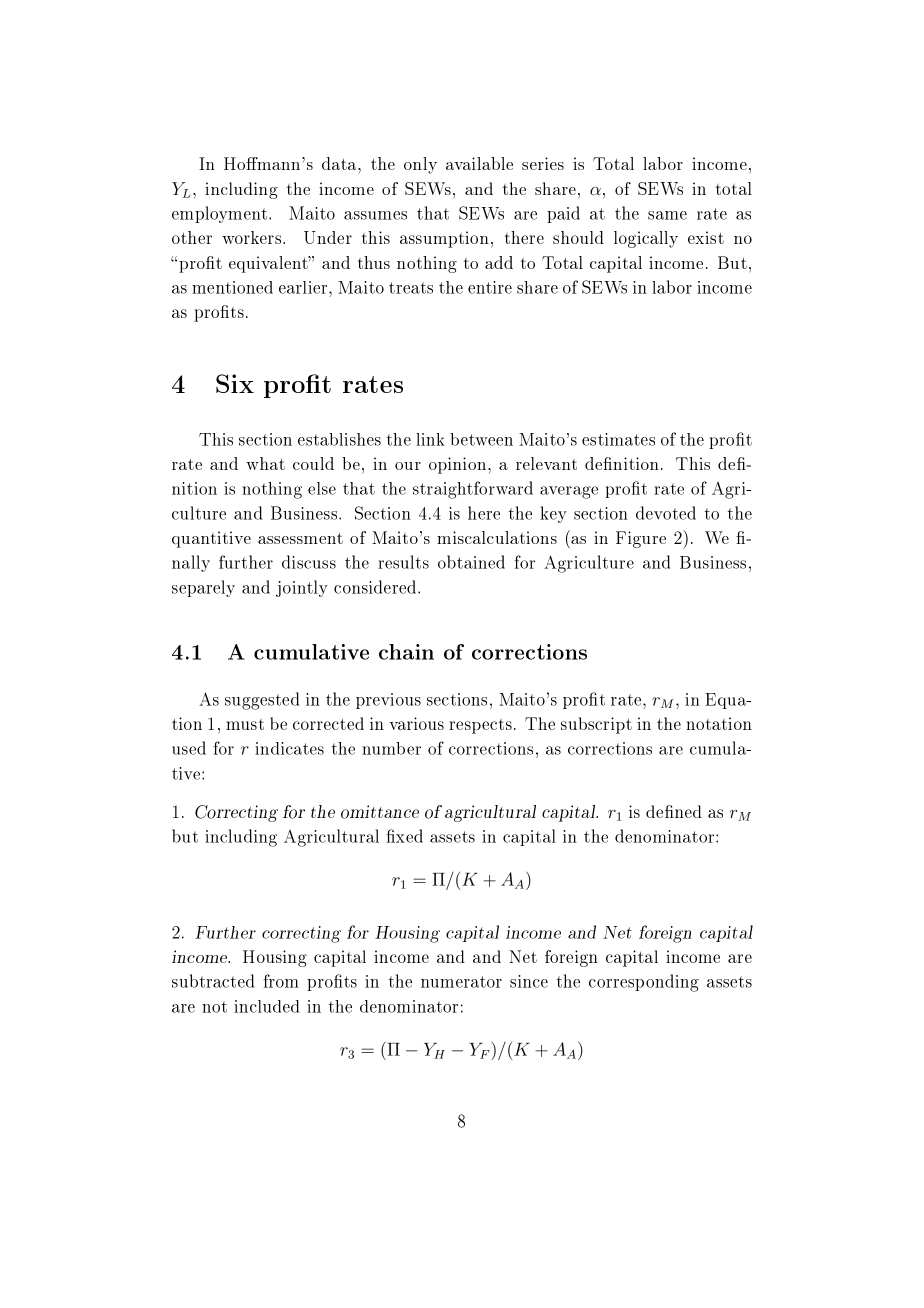 This image has height=1308, width=924. Describe the element at coordinates (667, 215) in the image. I see `same` at that location.
